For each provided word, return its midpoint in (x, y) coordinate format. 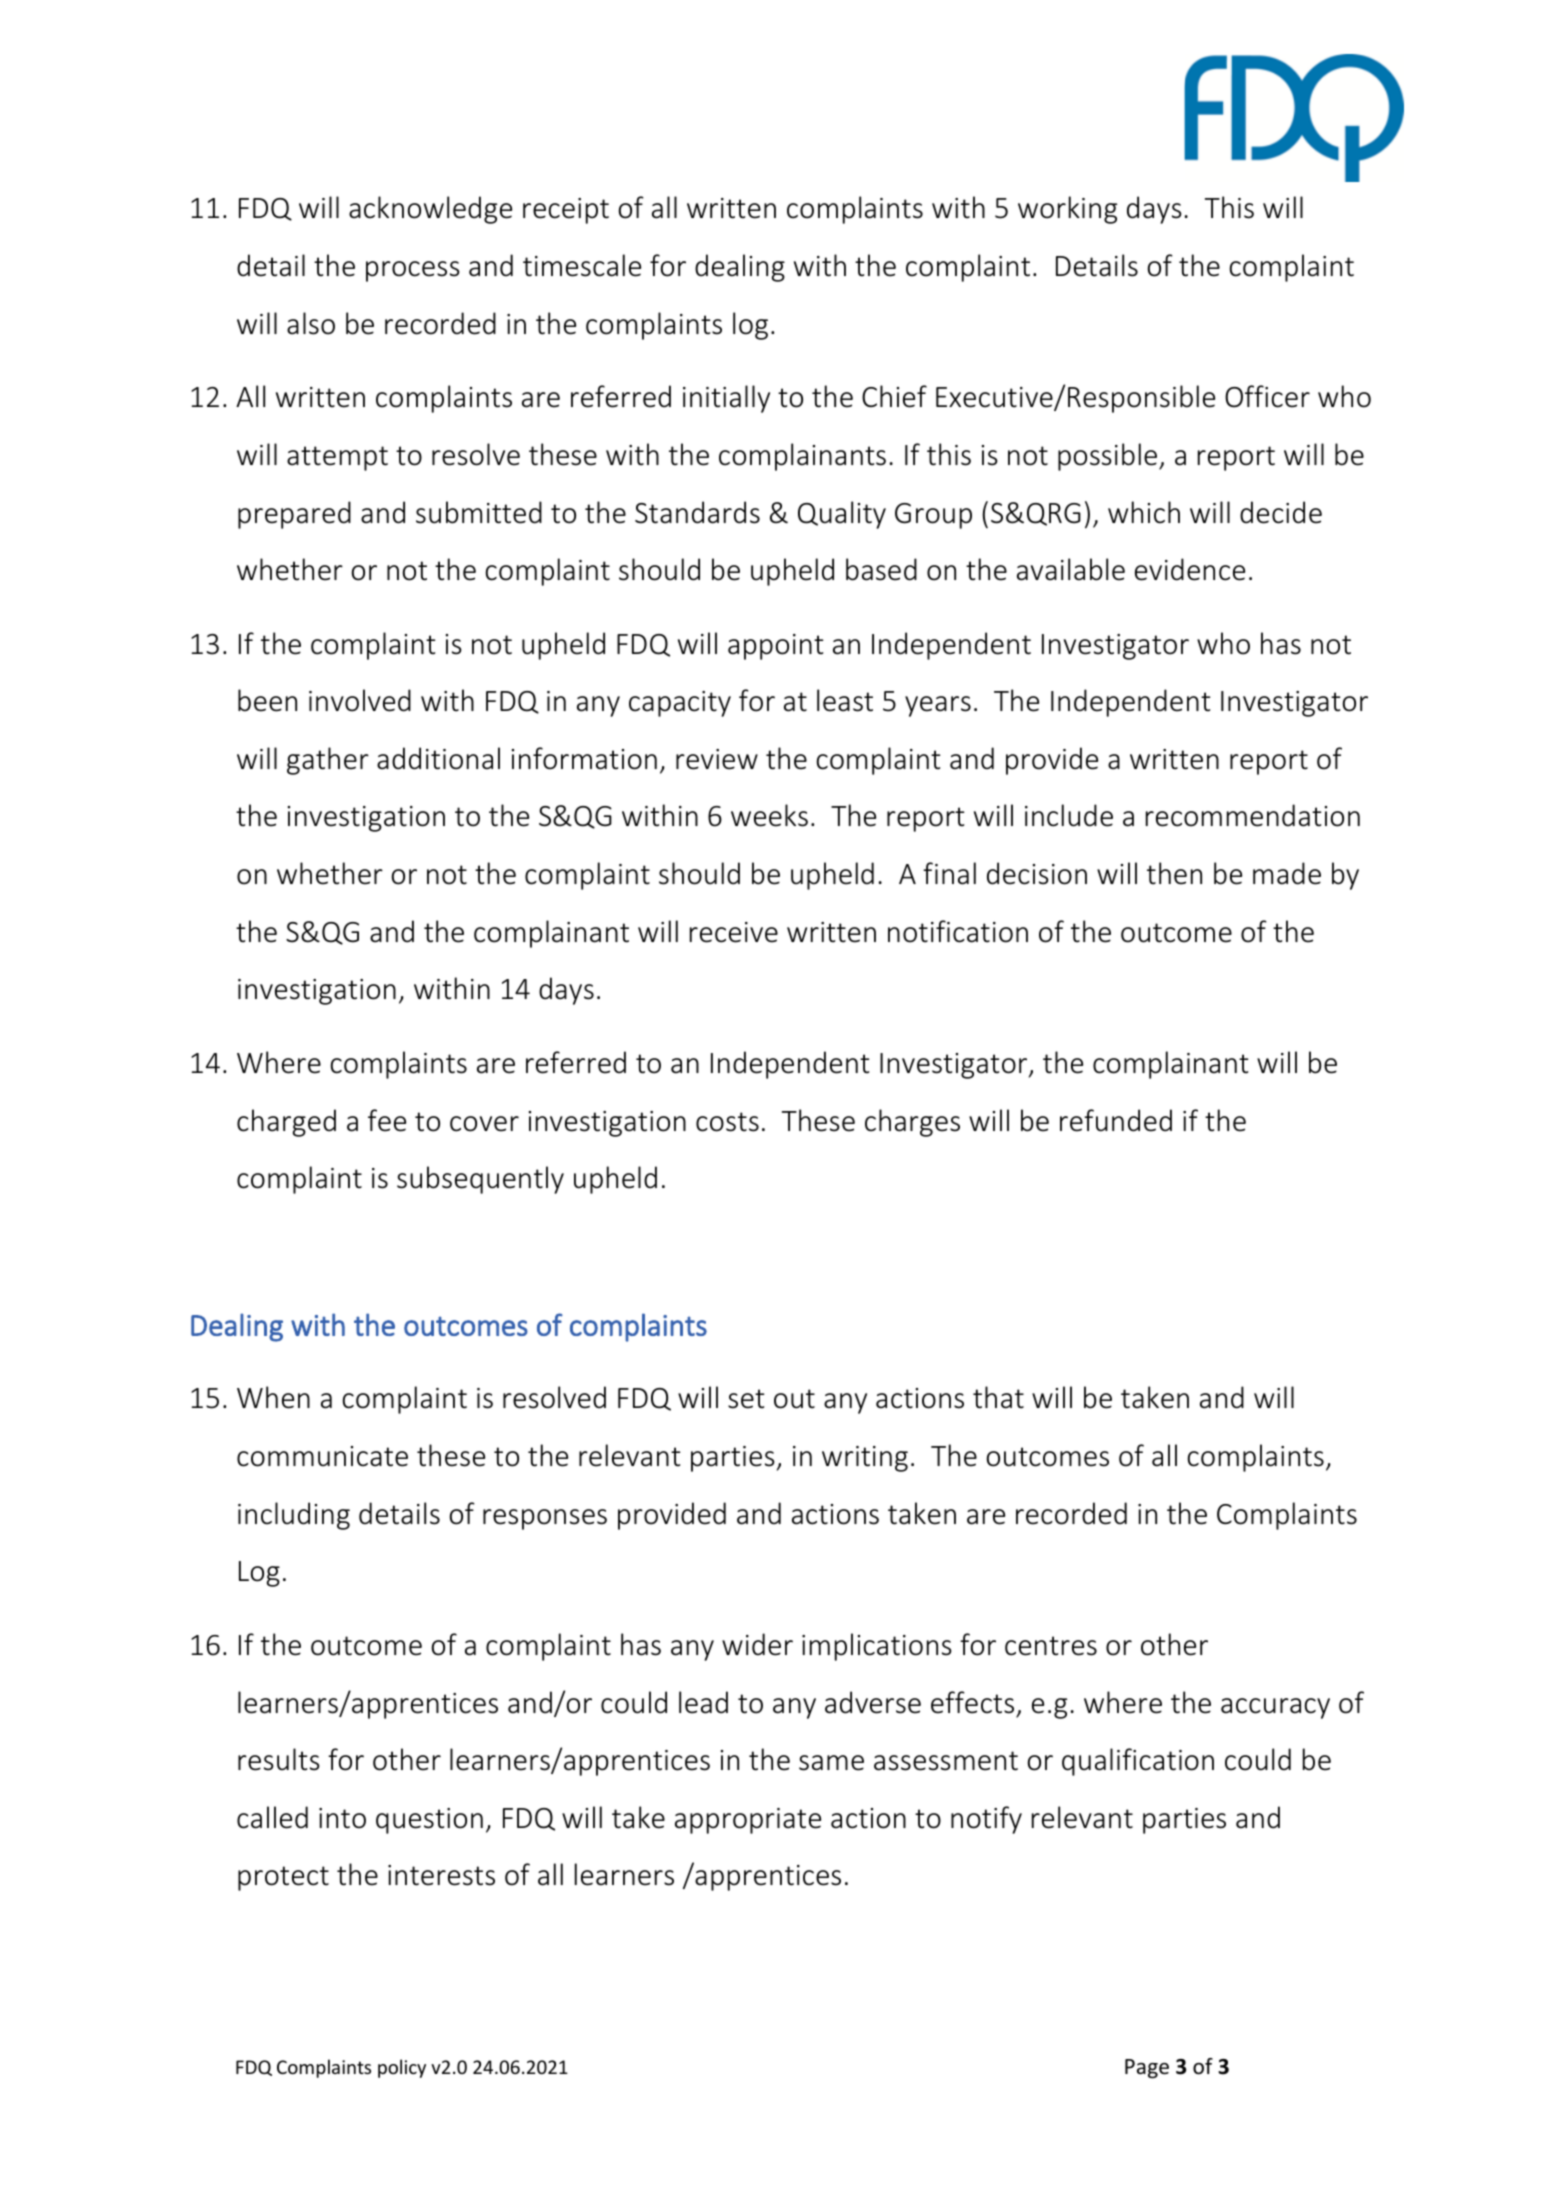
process (413, 271)
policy (402, 2068)
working (1067, 210)
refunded (1116, 1120)
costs (727, 1122)
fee (387, 1120)
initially (726, 399)
